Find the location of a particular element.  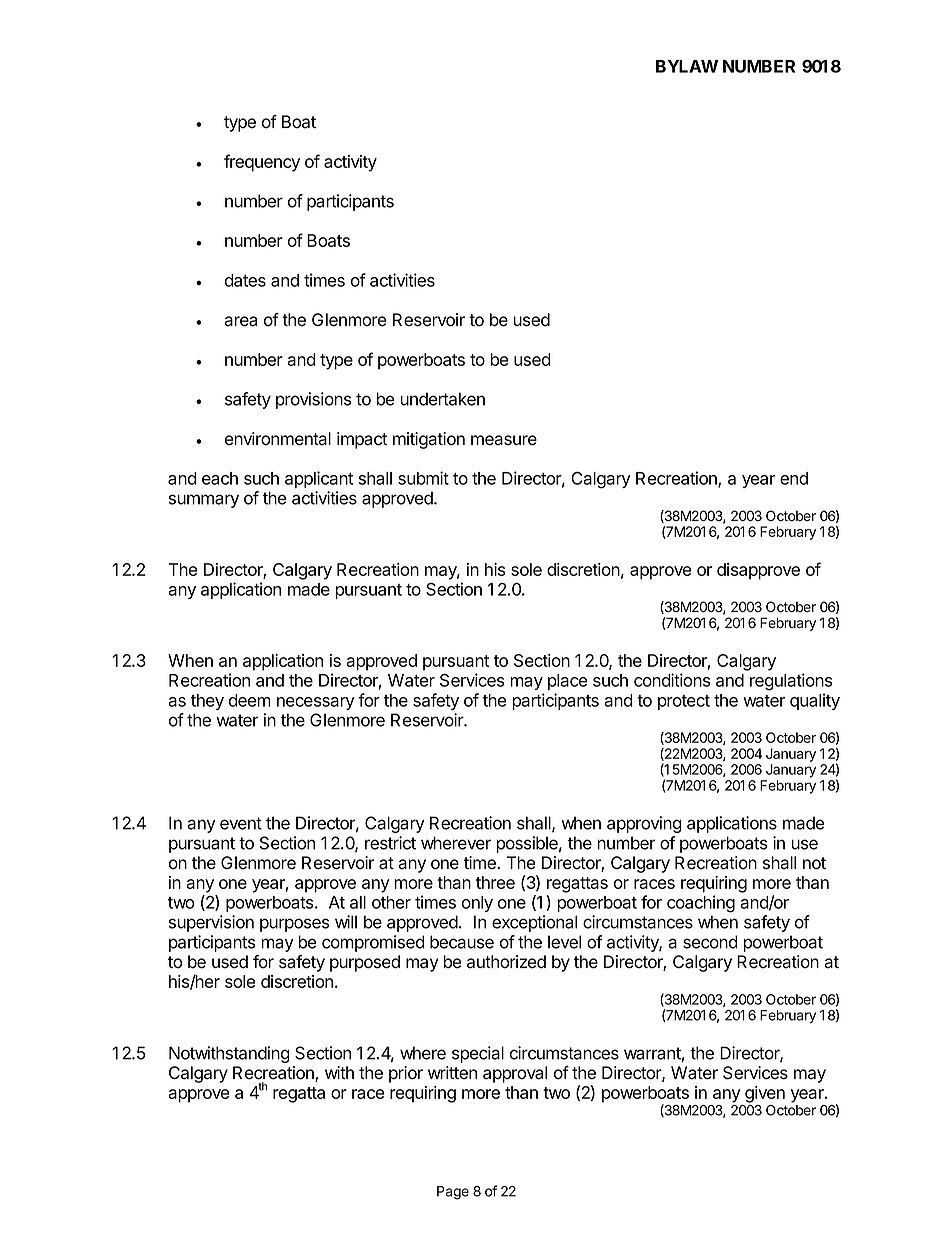

frequency is located at coordinates (262, 163).
